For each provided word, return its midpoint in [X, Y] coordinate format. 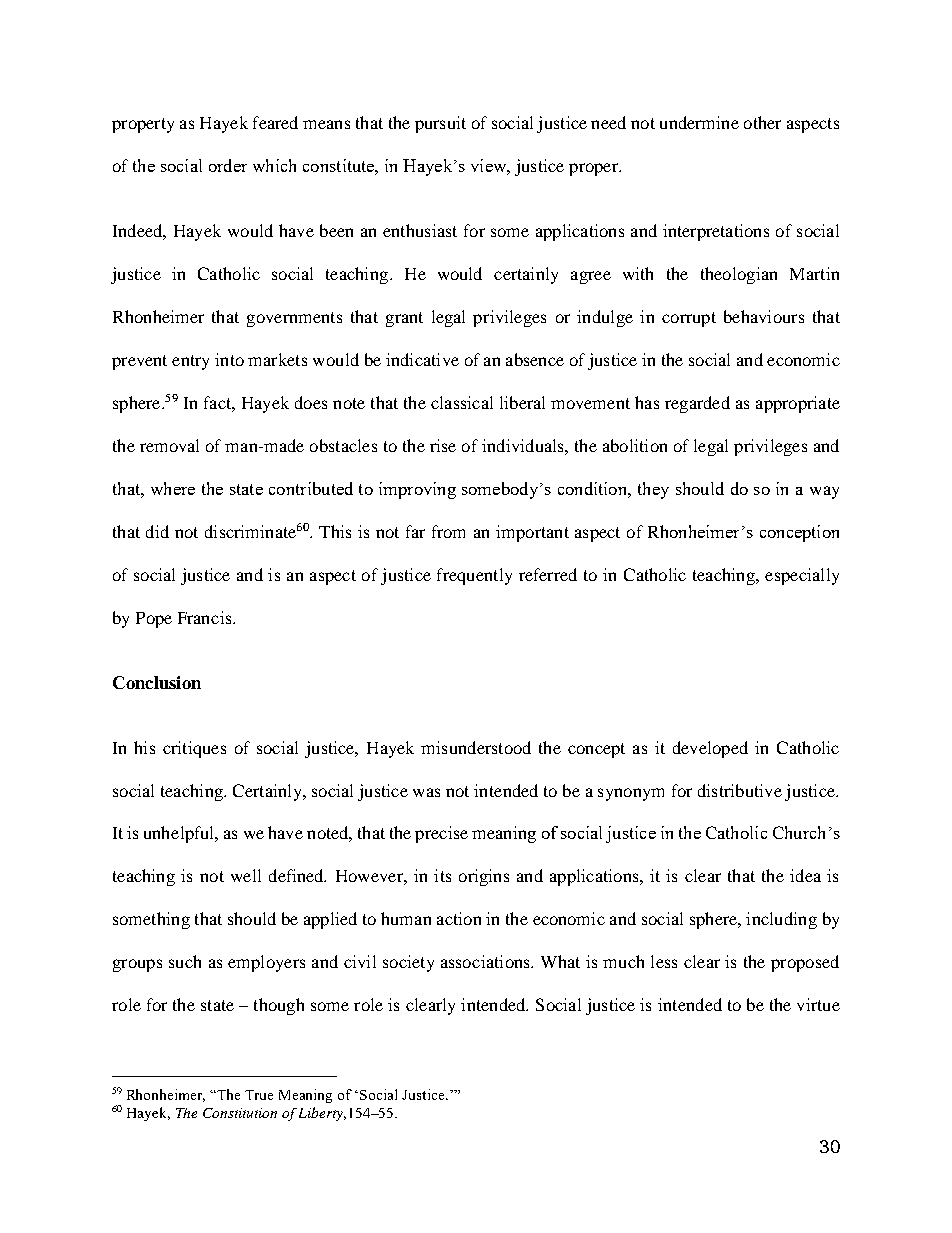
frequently [474, 576]
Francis [206, 617]
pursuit [440, 124]
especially [802, 576]
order [228, 165]
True [259, 1095]
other [762, 122]
